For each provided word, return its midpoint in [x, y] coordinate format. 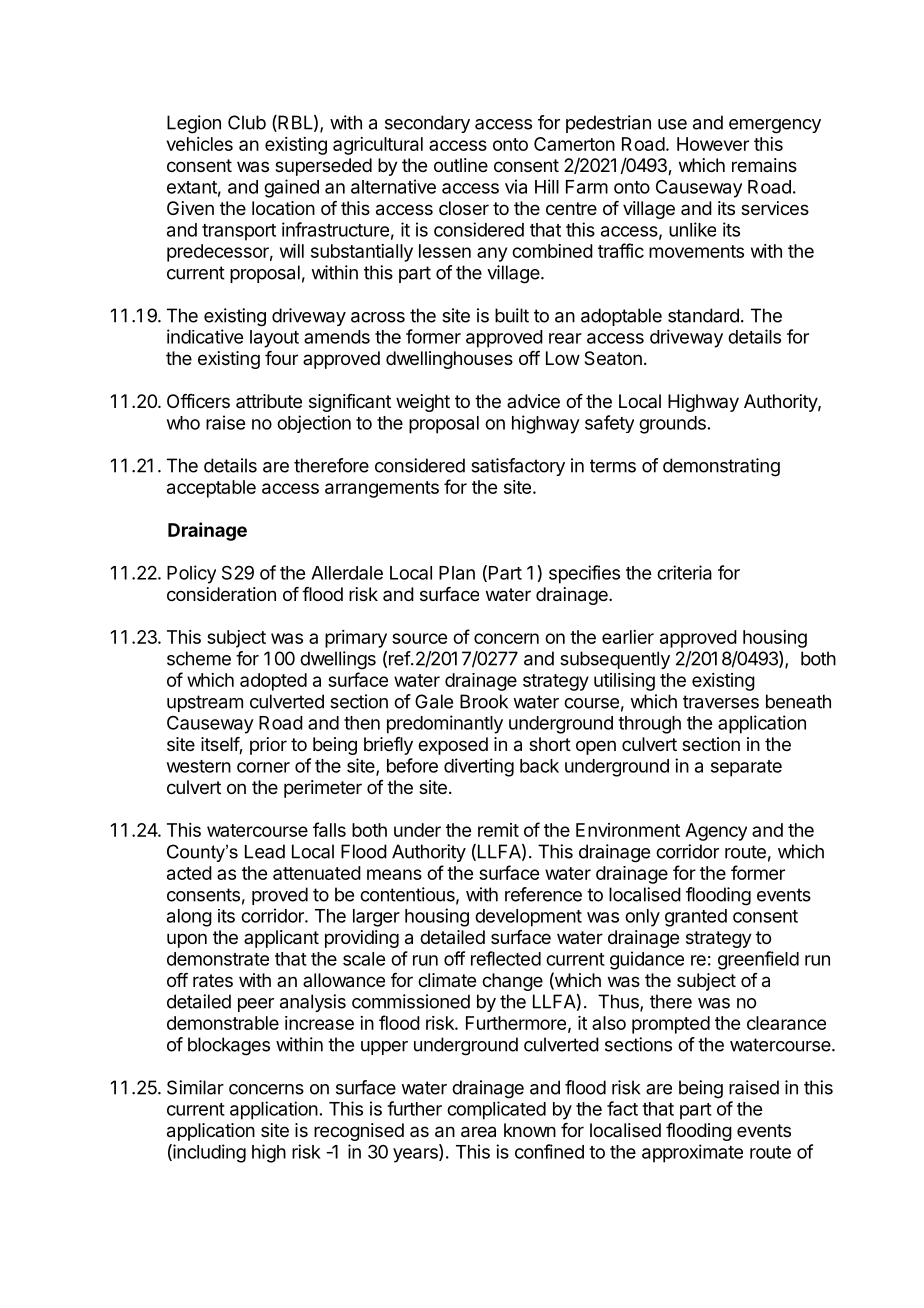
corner [263, 767]
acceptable [211, 489]
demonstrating [721, 467]
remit [498, 830]
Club [247, 122]
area [478, 1132]
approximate [692, 1153]
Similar [195, 1087]
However [713, 144]
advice [533, 401]
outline [461, 165]
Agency [716, 832]
